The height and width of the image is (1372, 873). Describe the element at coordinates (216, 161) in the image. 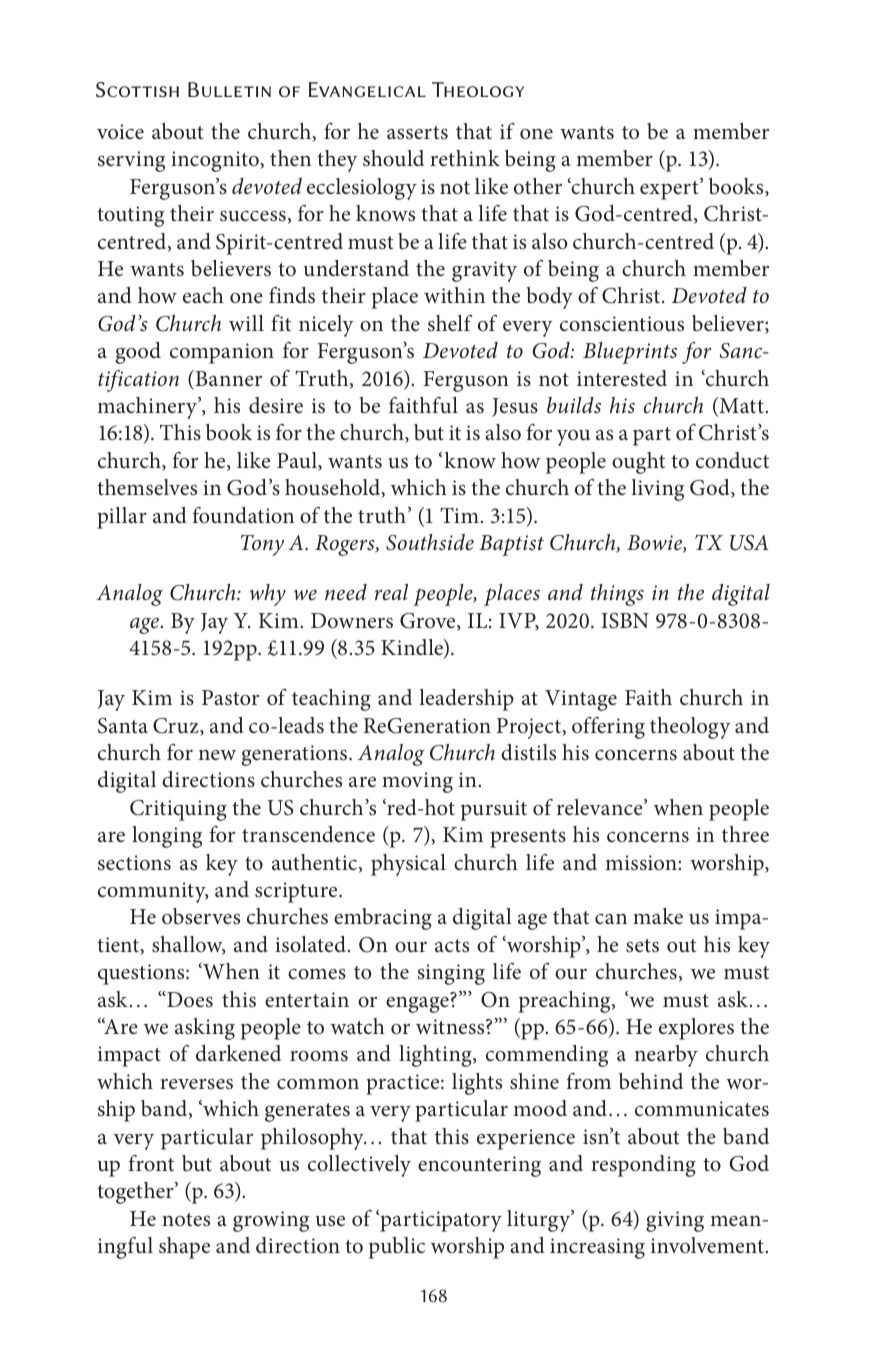

I see `incognito` at that location.
